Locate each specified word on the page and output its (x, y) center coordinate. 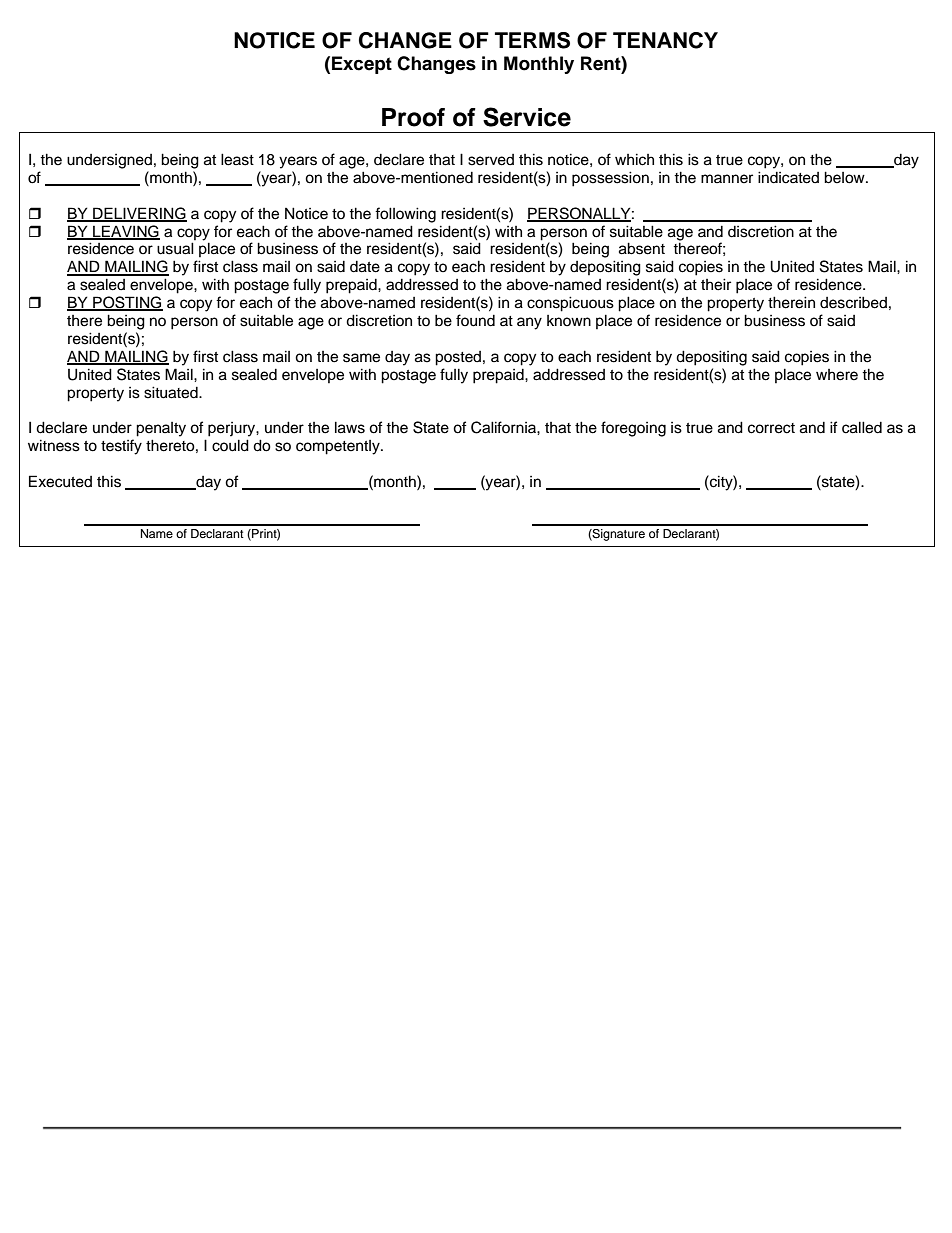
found (475, 320)
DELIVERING (139, 214)
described (853, 302)
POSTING (127, 303)
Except (362, 65)
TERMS (532, 40)
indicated (788, 177)
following (405, 215)
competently (339, 447)
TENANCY (665, 40)
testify (121, 447)
